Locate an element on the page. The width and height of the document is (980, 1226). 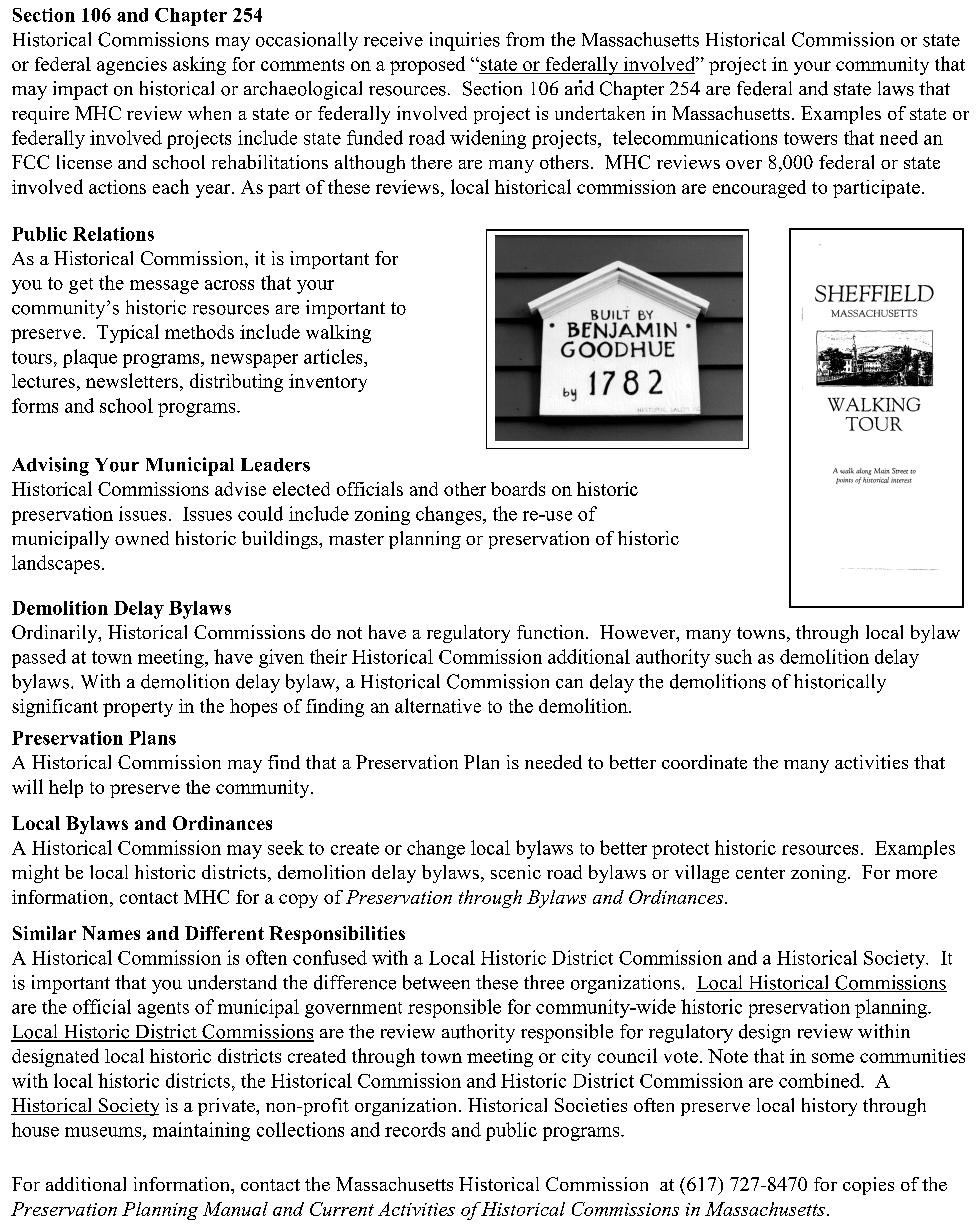
agencies is located at coordinates (132, 66).
